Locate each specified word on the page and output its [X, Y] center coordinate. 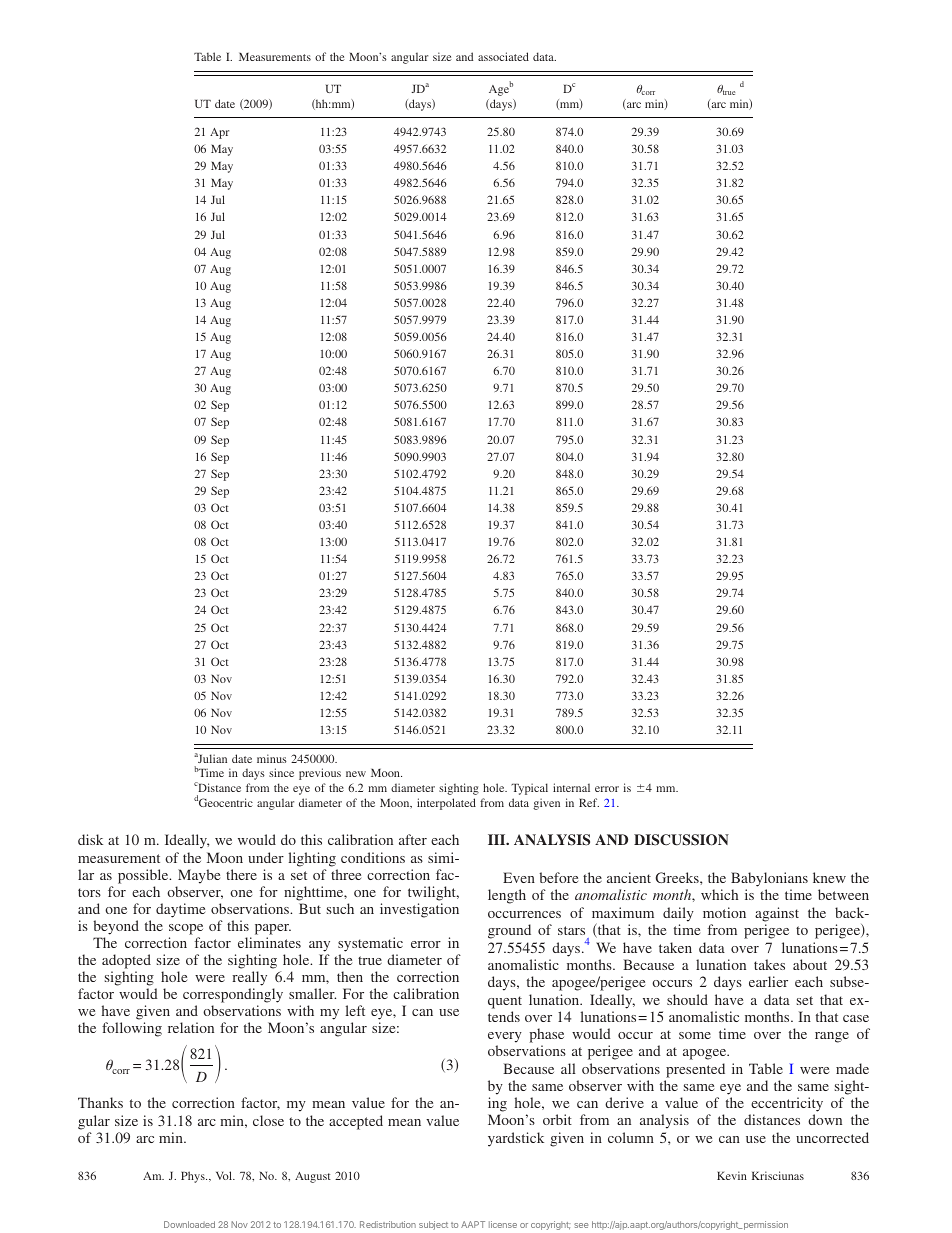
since [281, 772]
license [503, 1224]
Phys [194, 1177]
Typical [529, 789]
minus [272, 758]
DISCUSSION [681, 840]
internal [571, 787]
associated [503, 56]
